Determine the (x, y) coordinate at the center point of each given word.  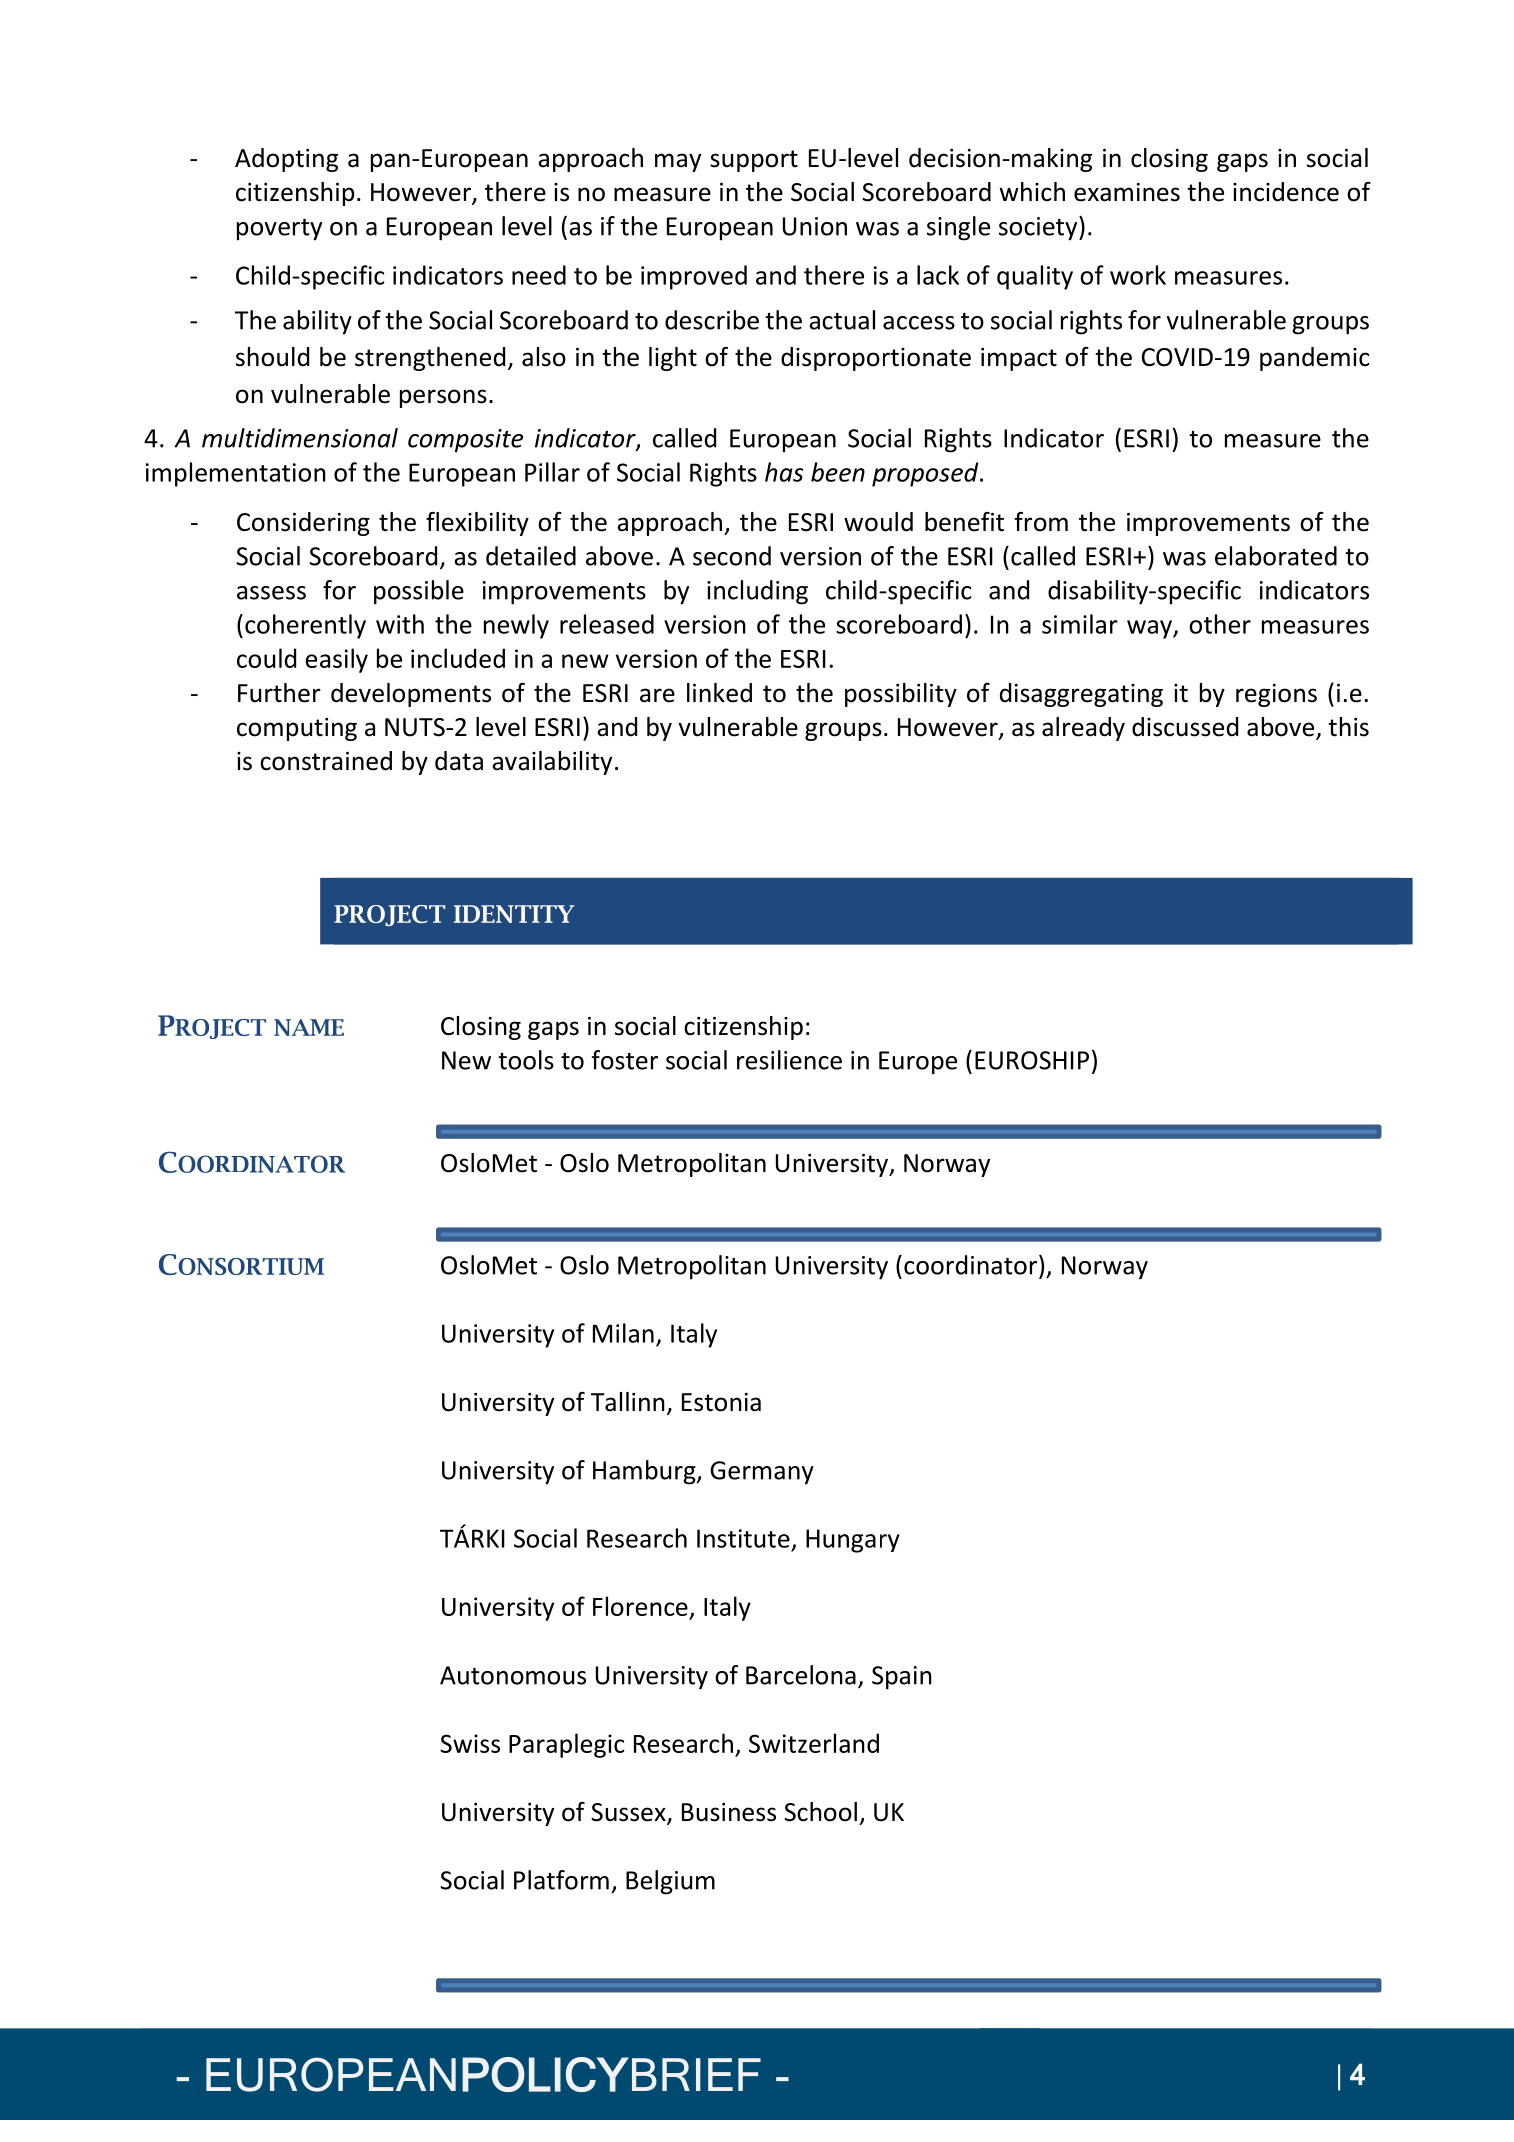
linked (719, 693)
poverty (279, 230)
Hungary (853, 1541)
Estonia (721, 1402)
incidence (1286, 192)
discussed (1185, 727)
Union (815, 226)
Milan (623, 1333)
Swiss (470, 1743)
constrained (326, 761)
